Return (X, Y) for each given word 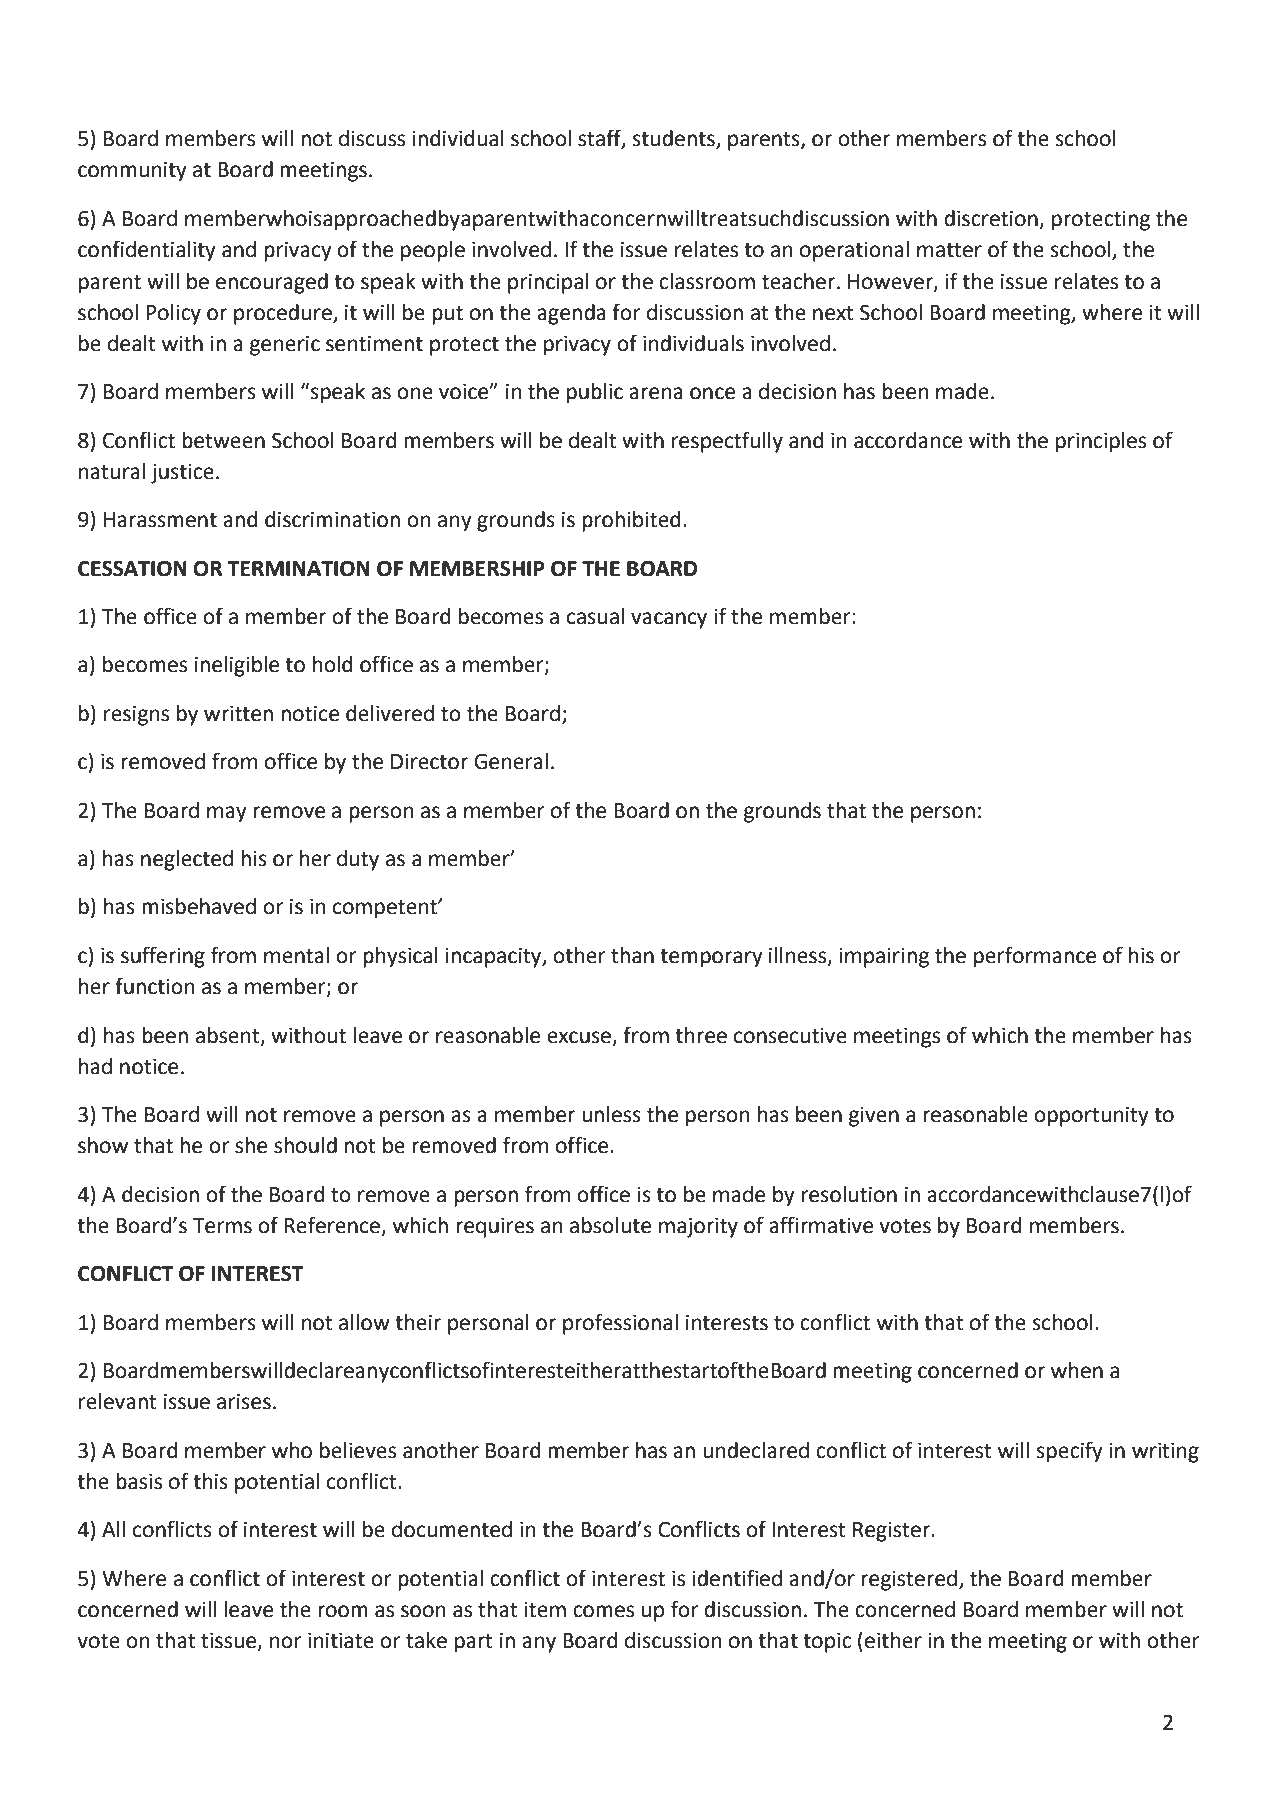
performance (1035, 957)
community (132, 171)
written (238, 713)
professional (620, 1324)
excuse (579, 1037)
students (675, 139)
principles (1101, 442)
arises (244, 1401)
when (1077, 1370)
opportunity (1091, 1116)
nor (286, 1642)
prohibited (631, 521)
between (223, 440)
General (511, 761)
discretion (992, 219)
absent (229, 1036)
